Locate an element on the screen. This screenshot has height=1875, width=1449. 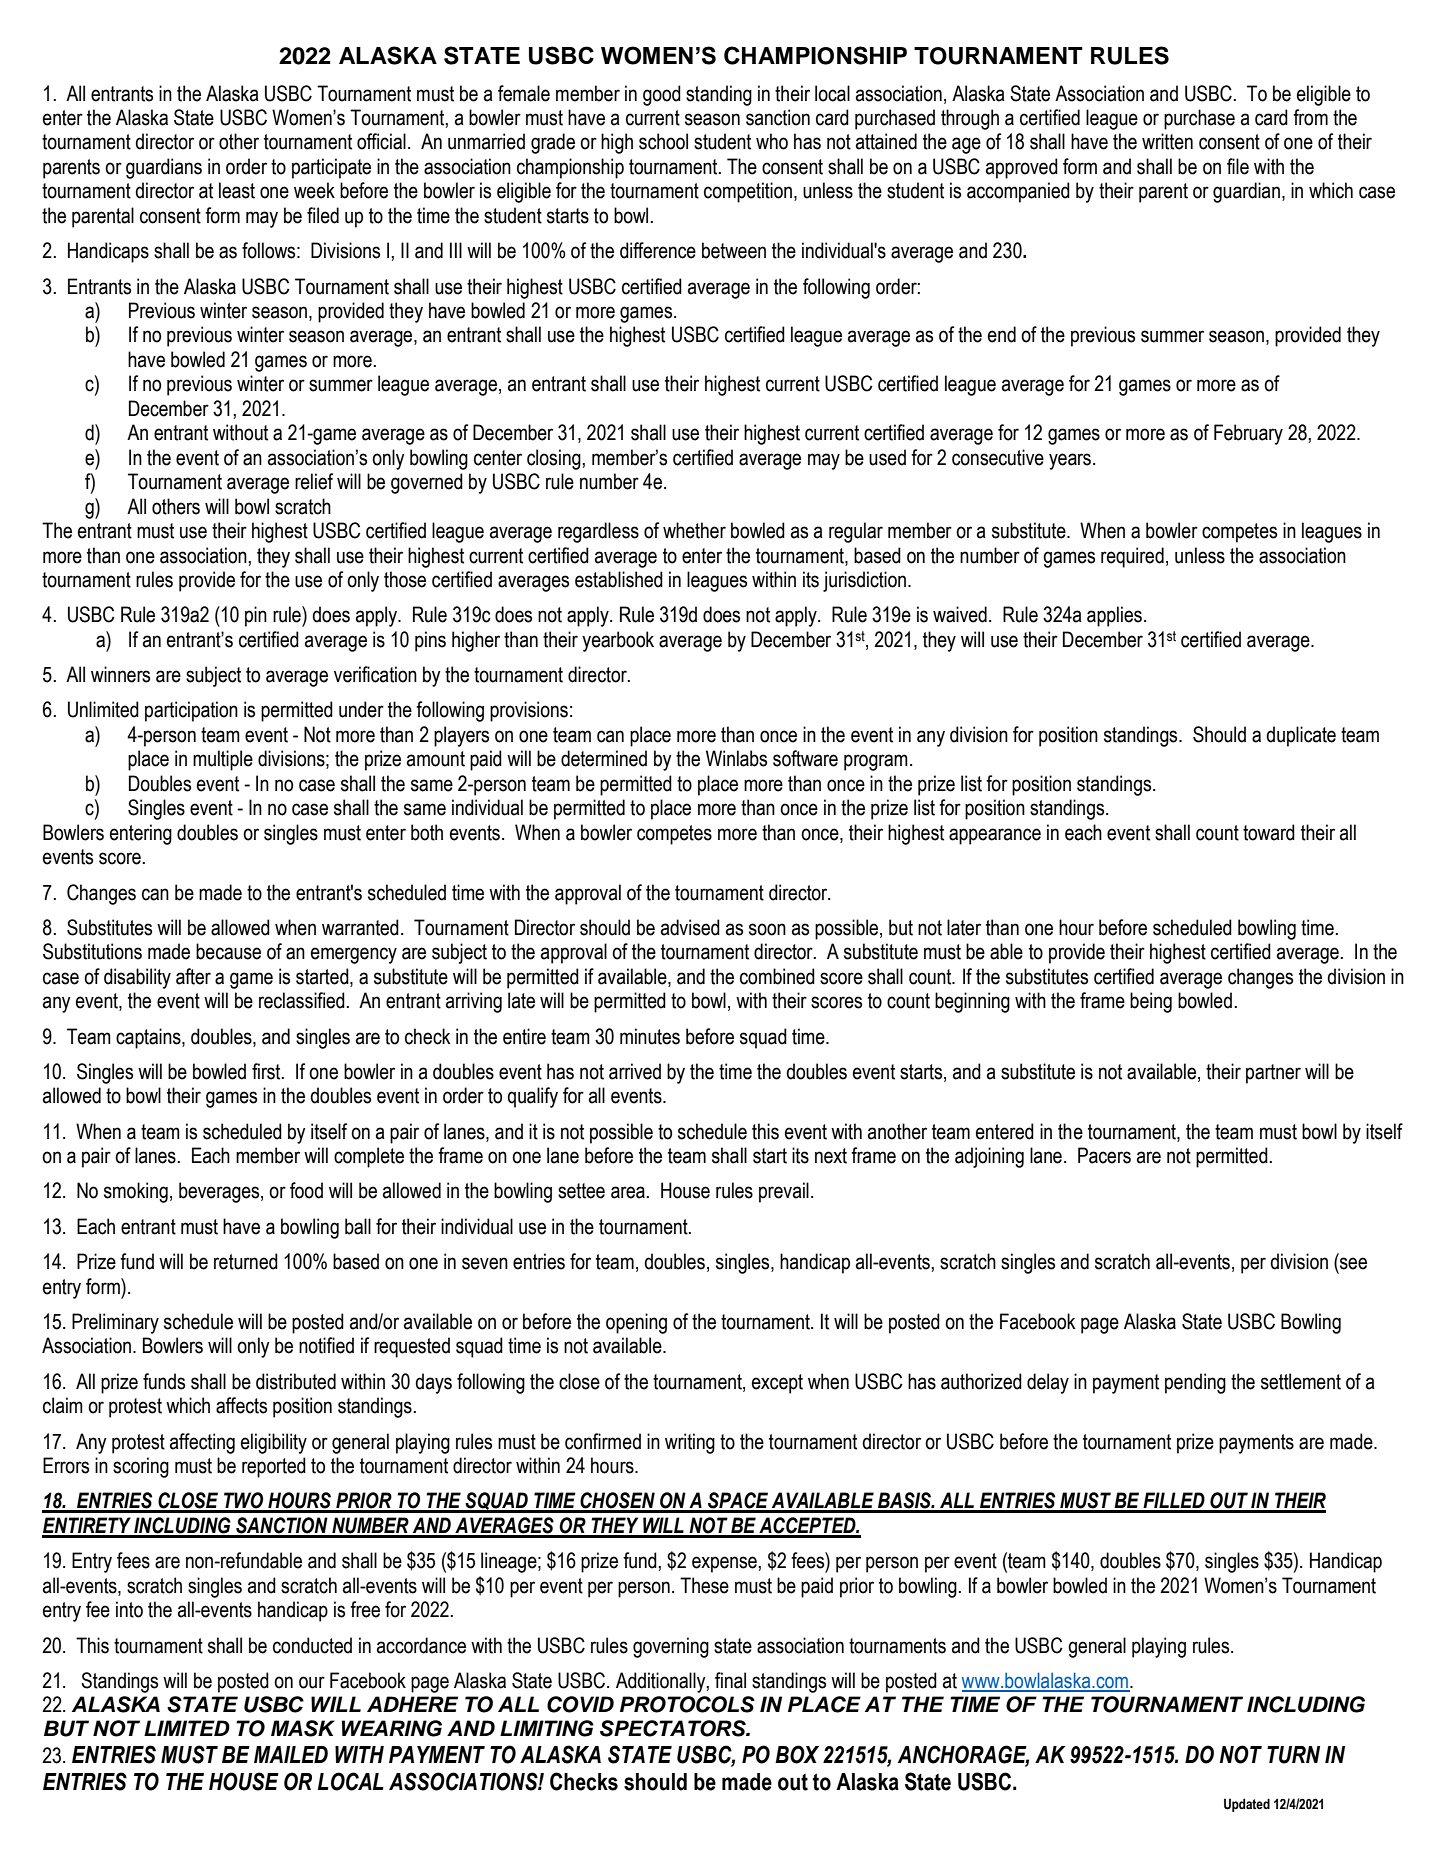
being is located at coordinates (1151, 1002).
